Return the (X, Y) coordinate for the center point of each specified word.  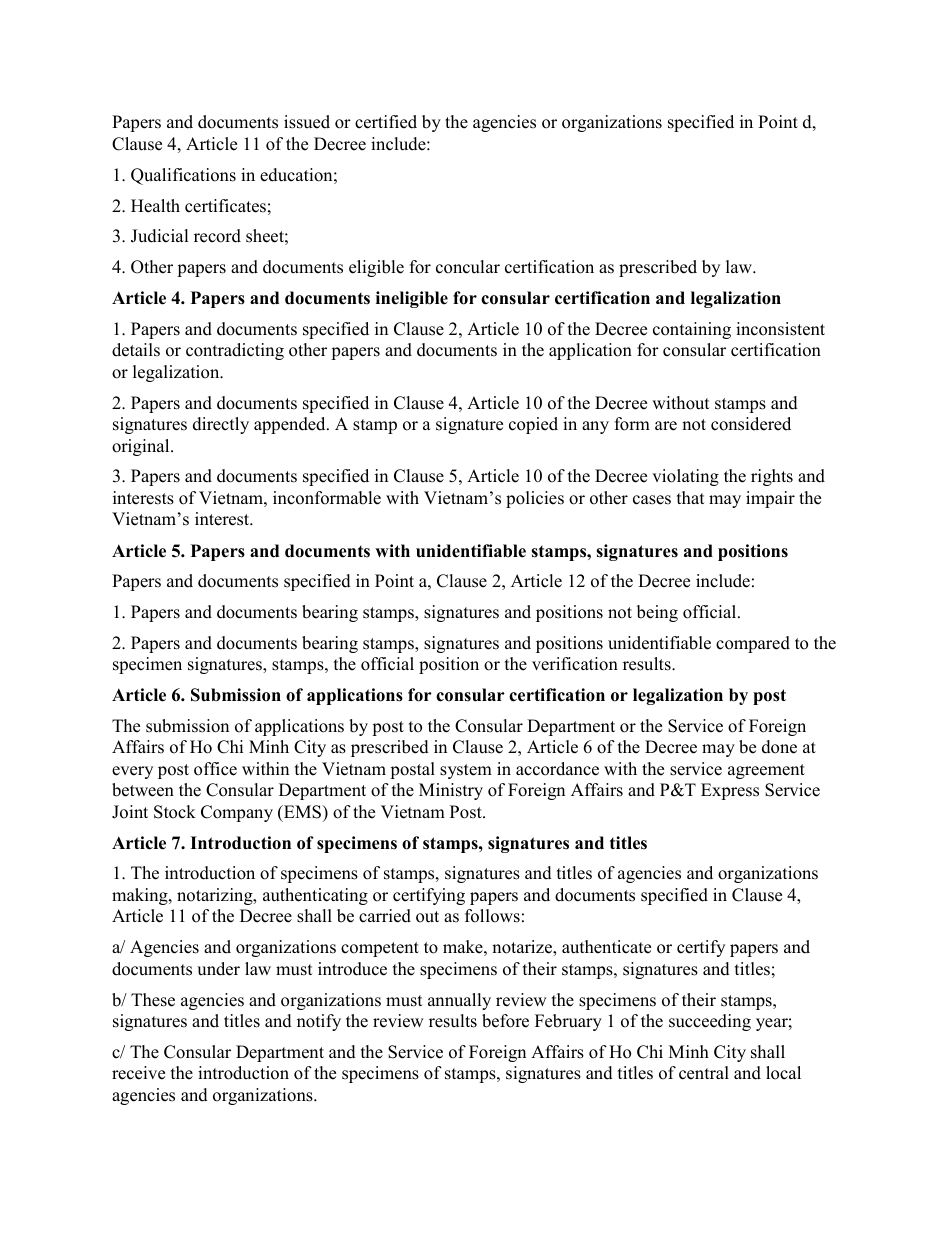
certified (386, 122)
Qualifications (183, 176)
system (466, 771)
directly (221, 425)
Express (730, 791)
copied (533, 425)
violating (685, 477)
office (215, 769)
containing (692, 330)
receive (138, 1073)
